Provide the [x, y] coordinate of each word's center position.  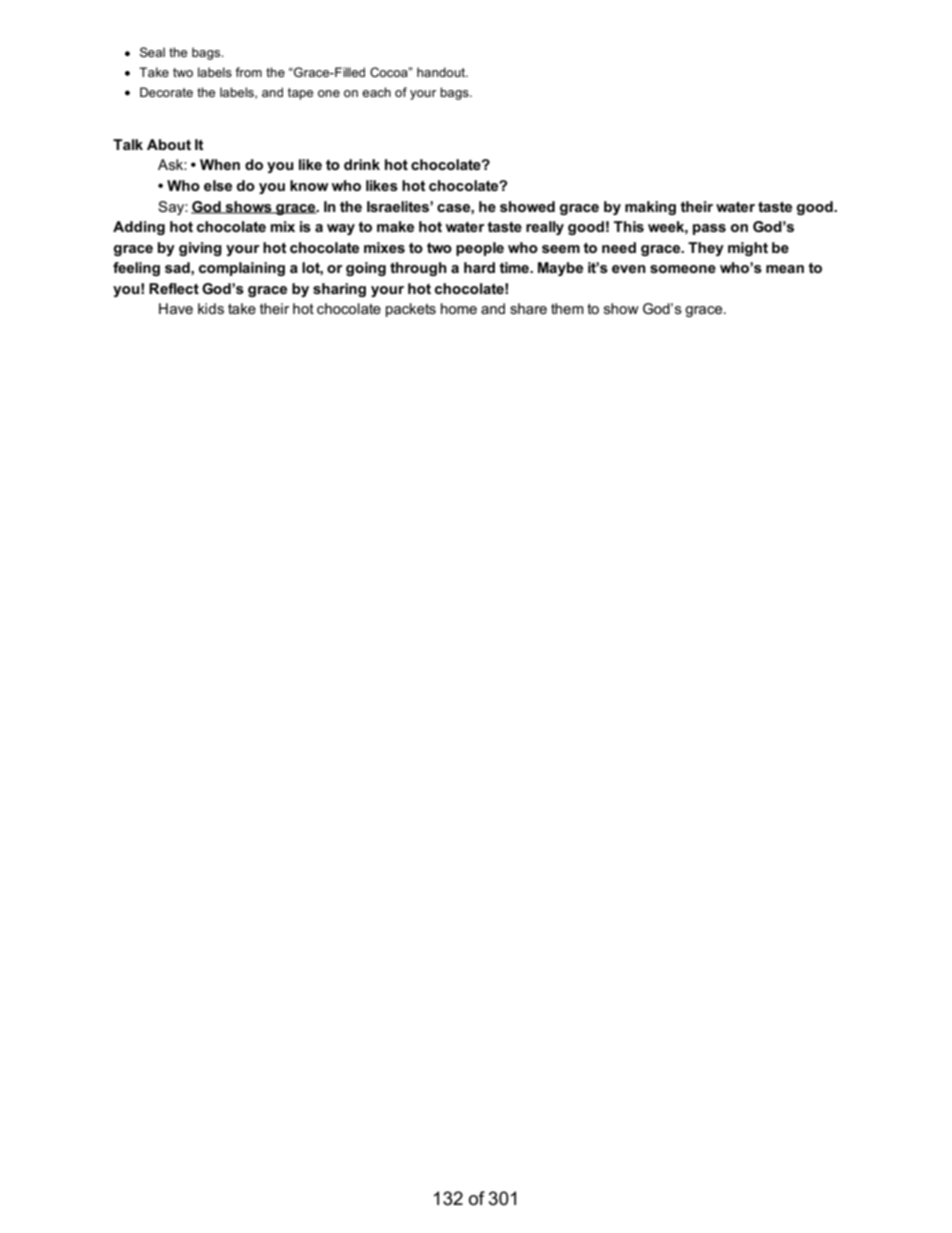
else [218, 185]
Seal [152, 52]
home [459, 308]
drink [362, 164]
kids [211, 308]
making [650, 208]
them [567, 308]
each [376, 92]
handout [442, 72]
